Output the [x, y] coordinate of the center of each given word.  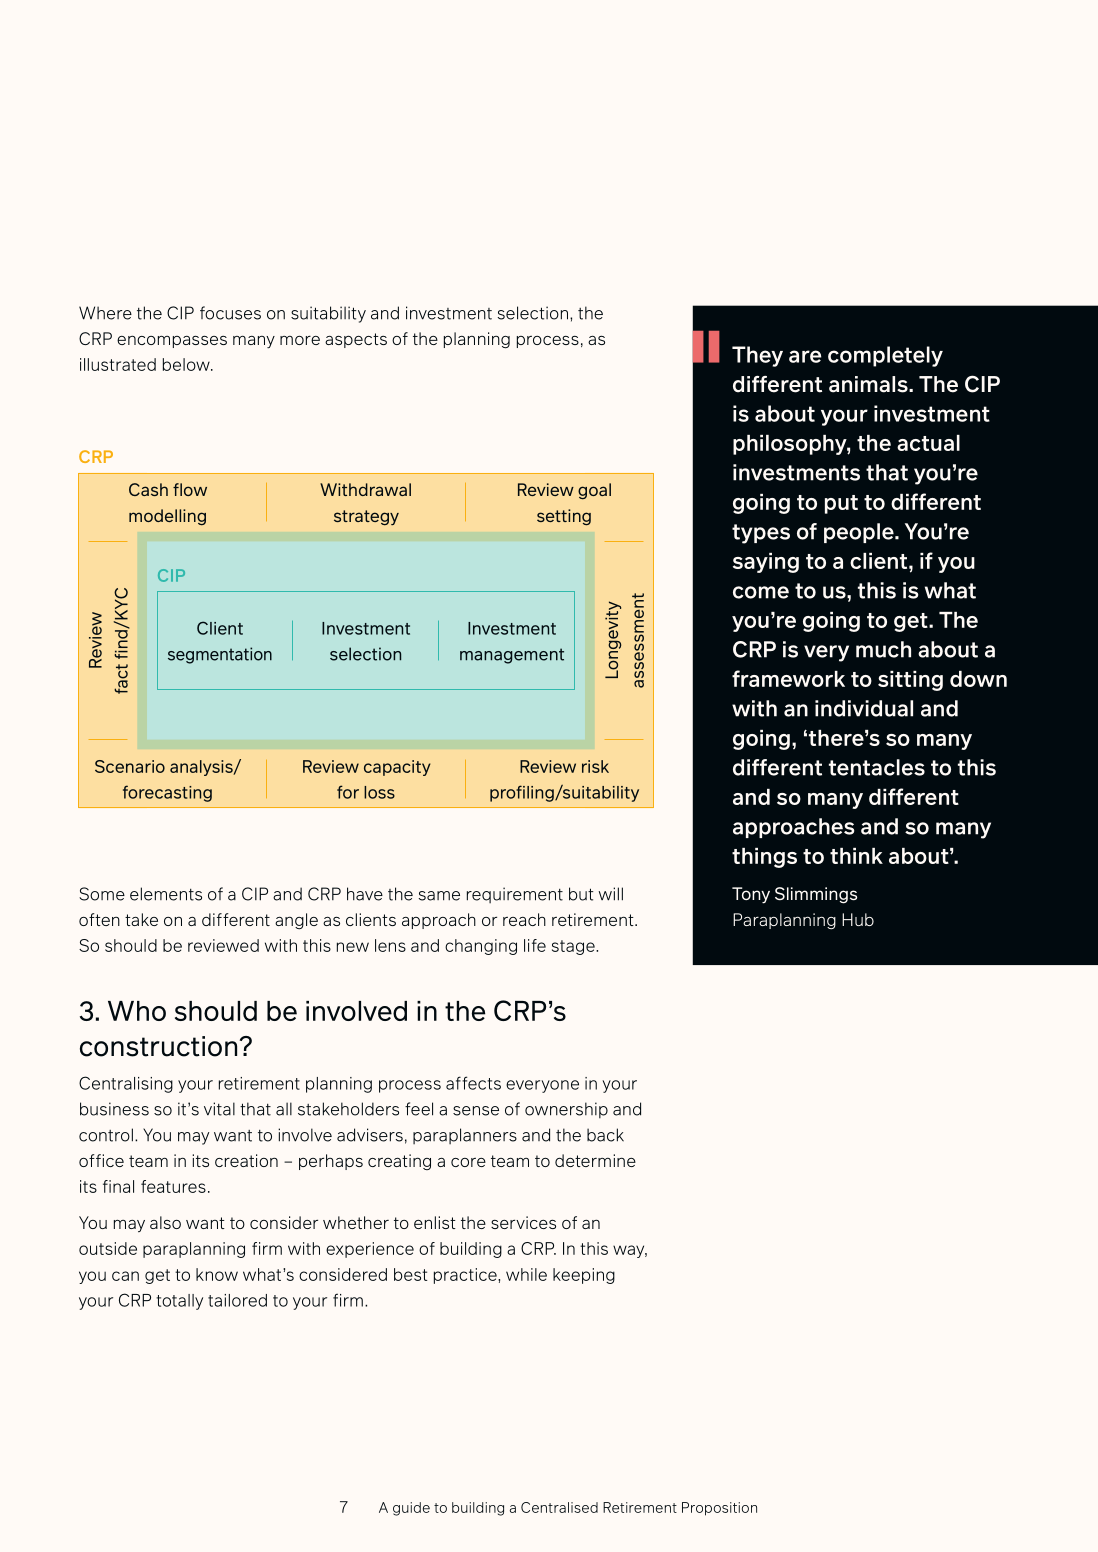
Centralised [559, 1507]
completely [885, 356]
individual [864, 708]
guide [411, 1509]
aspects [356, 340]
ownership [566, 1110]
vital [219, 1109]
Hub [858, 919]
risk [595, 766]
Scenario [130, 766]
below [187, 364]
